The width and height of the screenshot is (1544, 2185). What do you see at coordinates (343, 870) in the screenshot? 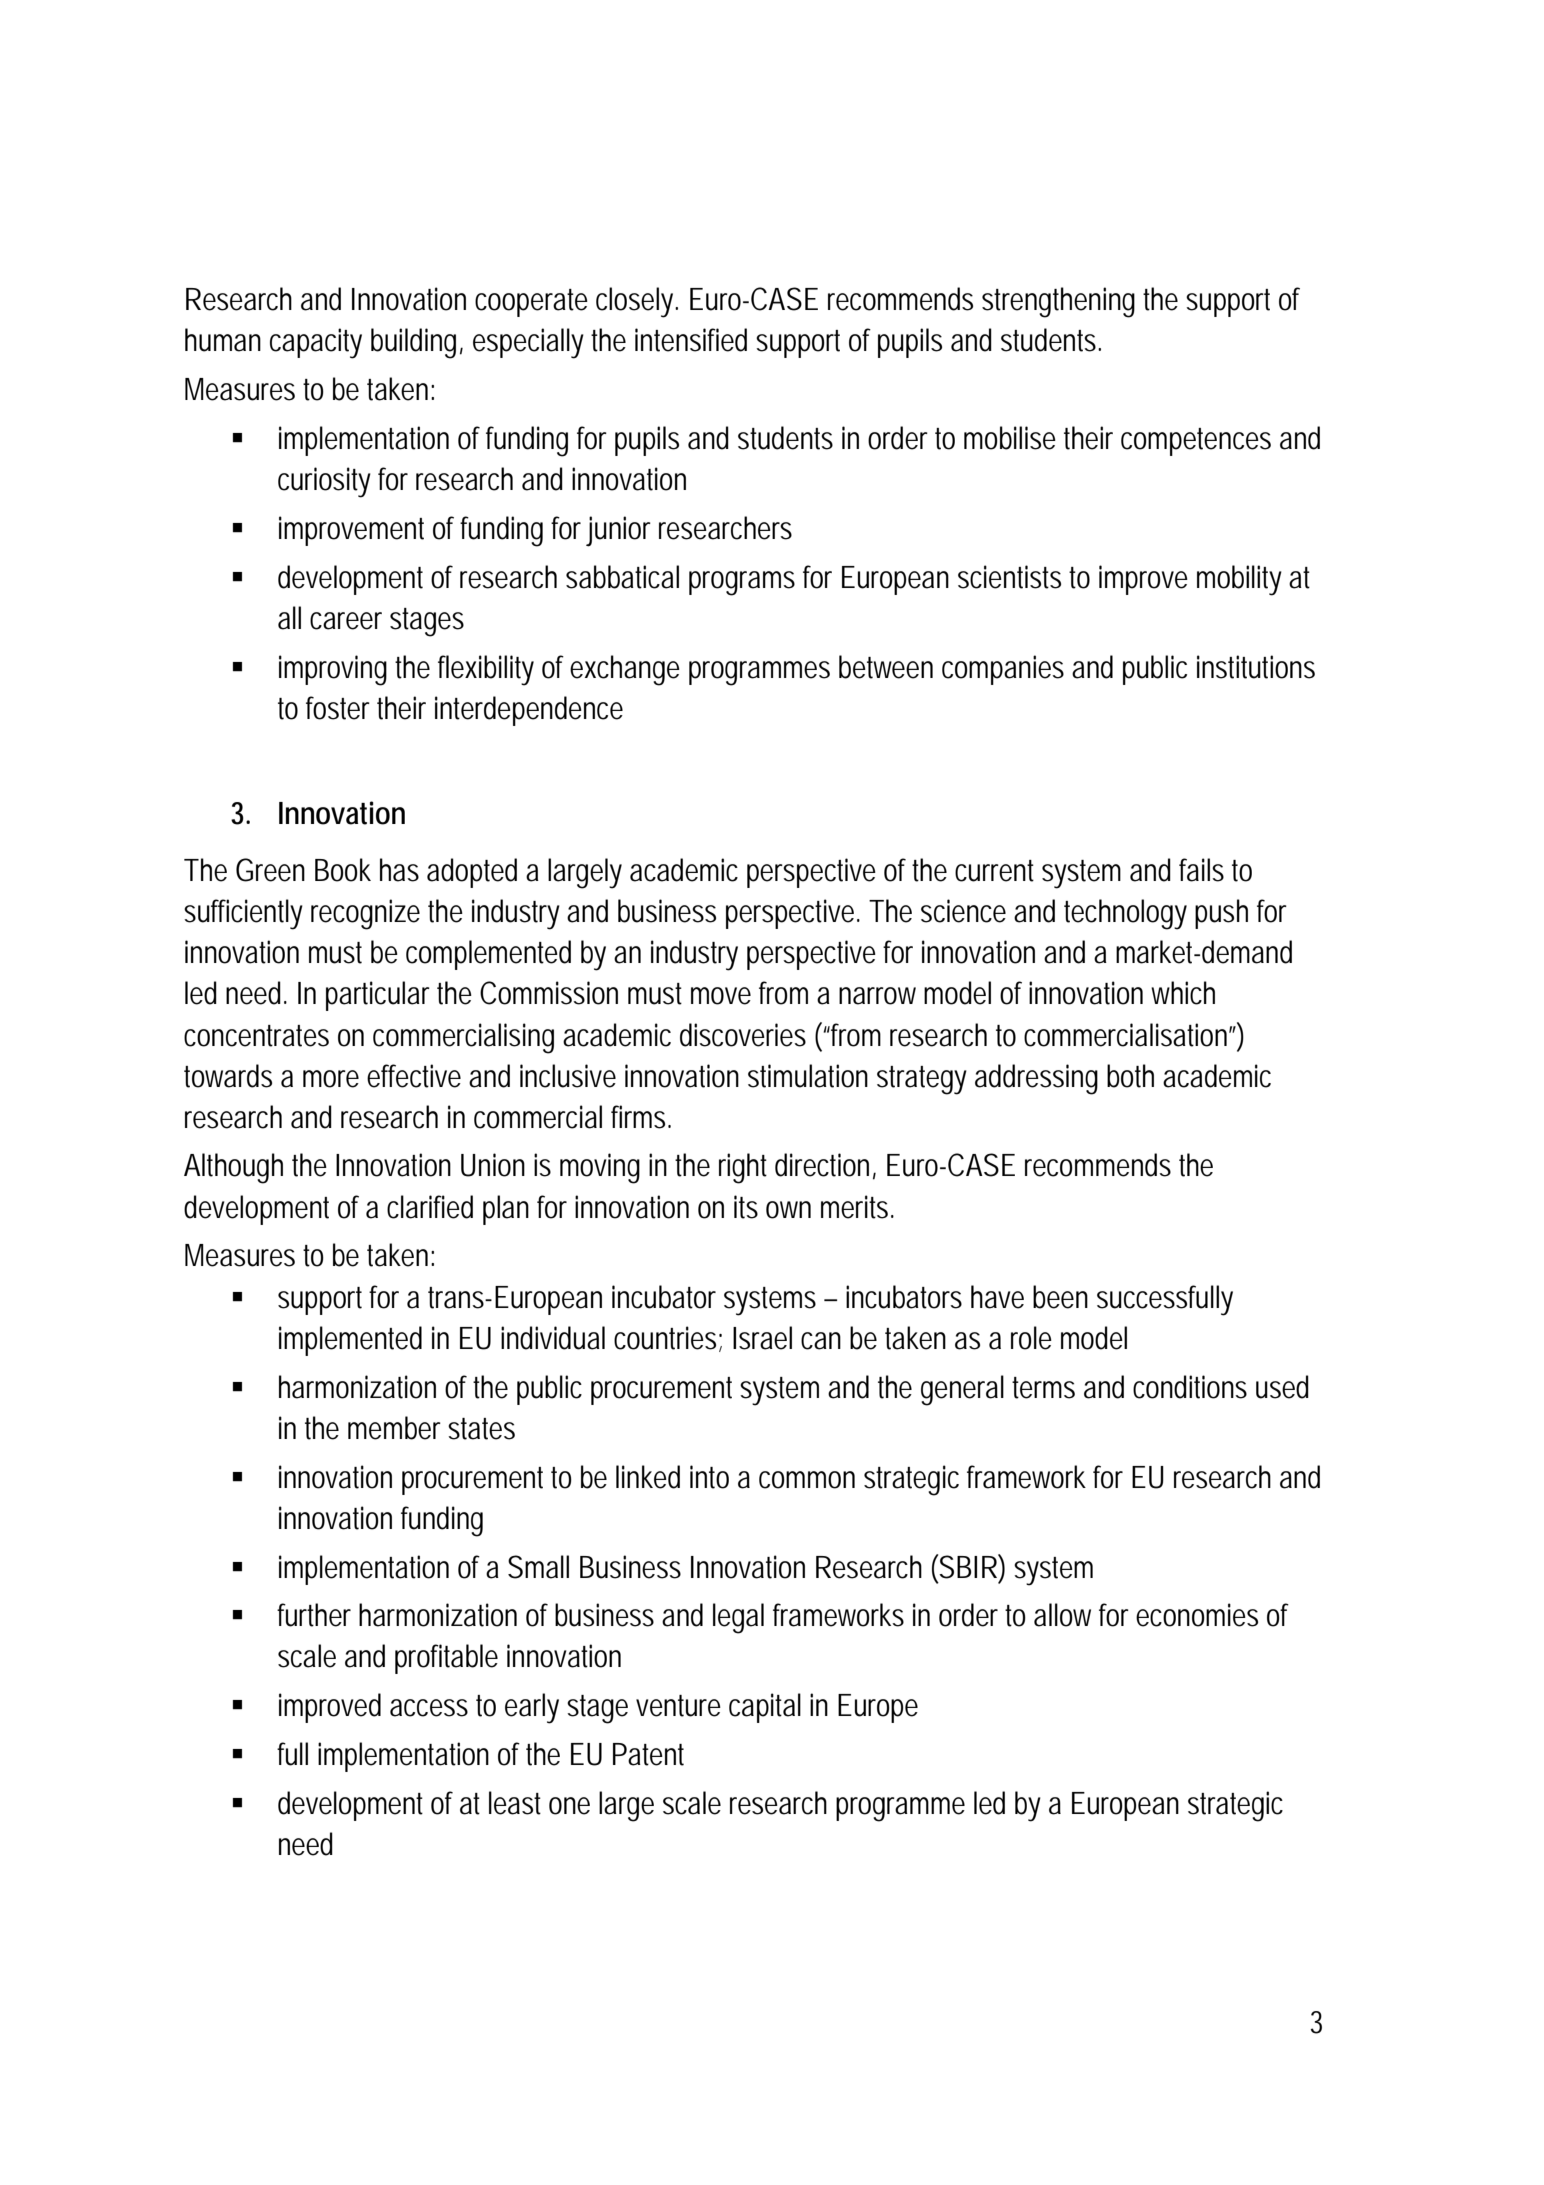
I see `Book` at bounding box center [343, 870].
